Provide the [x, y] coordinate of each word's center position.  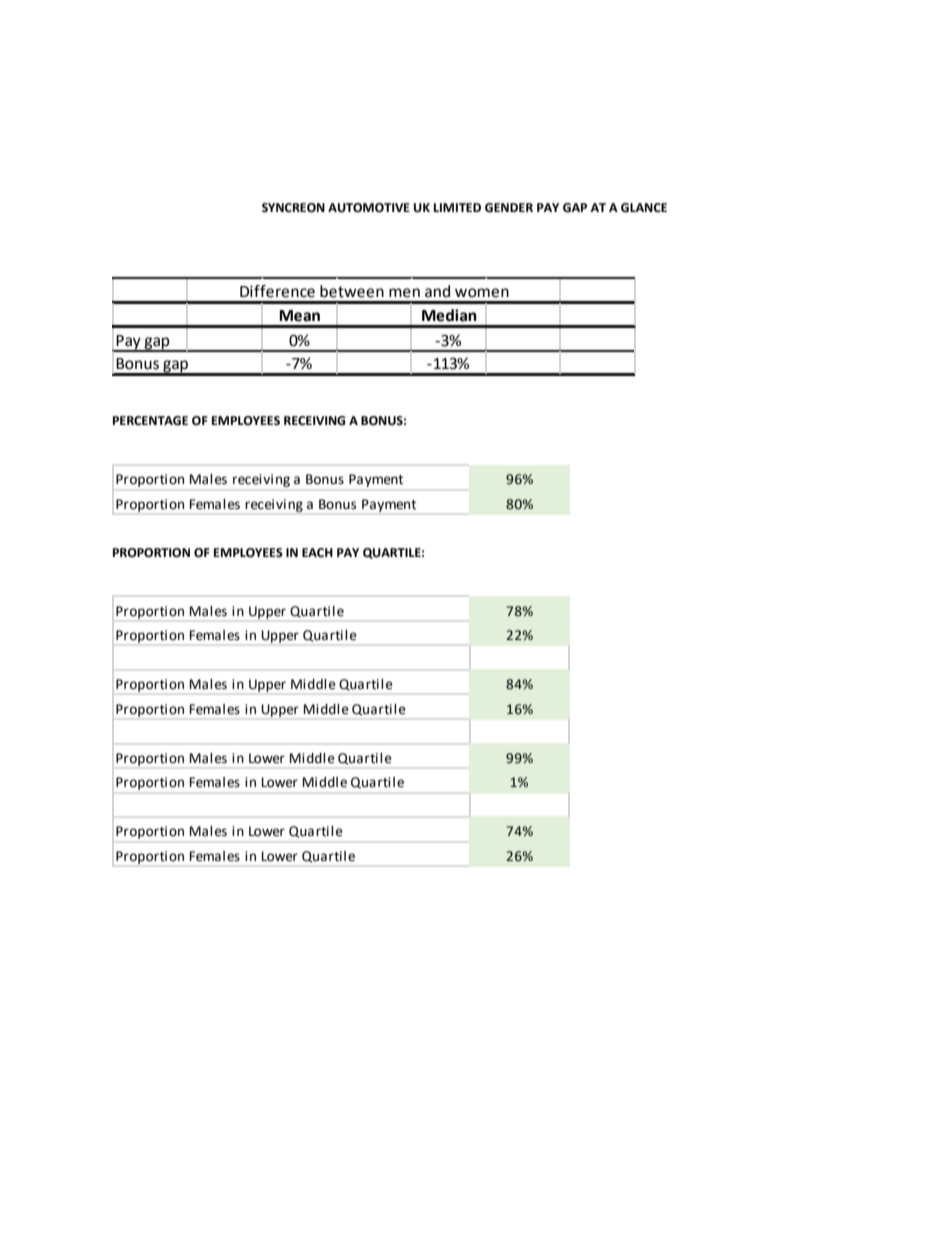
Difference [277, 291]
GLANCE [644, 208]
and [437, 291]
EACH [317, 553]
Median [449, 315]
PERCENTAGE [150, 421]
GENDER [509, 208]
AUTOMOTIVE [369, 208]
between [352, 291]
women [482, 293]
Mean [299, 316]
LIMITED [457, 207]
